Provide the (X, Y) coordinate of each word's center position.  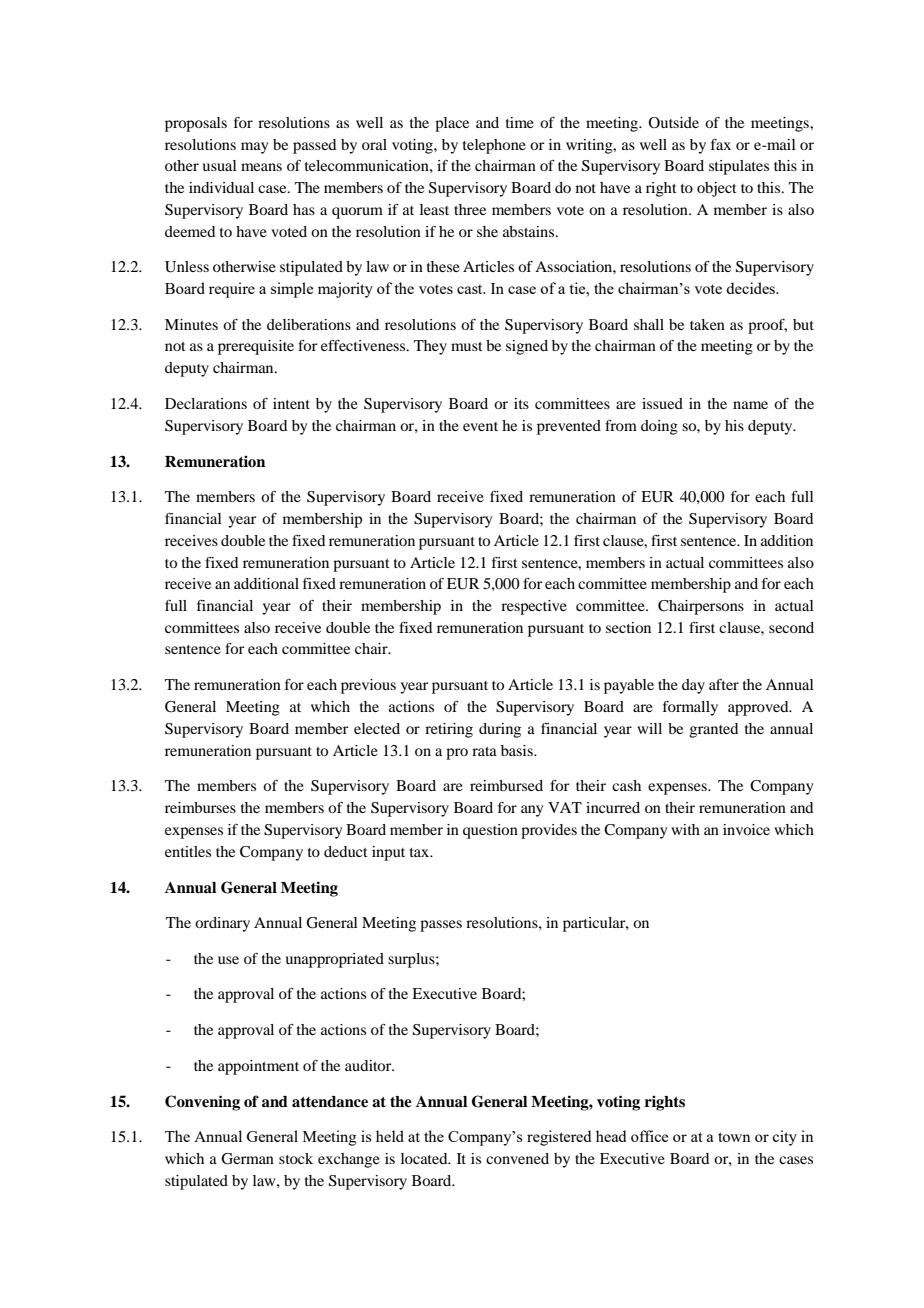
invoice (746, 829)
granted (714, 730)
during (500, 730)
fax (721, 144)
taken (707, 324)
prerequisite (256, 347)
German (247, 1159)
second (791, 627)
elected (377, 728)
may (254, 148)
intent (291, 403)
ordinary (222, 924)
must (467, 346)
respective (534, 607)
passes (441, 926)
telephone (494, 146)
